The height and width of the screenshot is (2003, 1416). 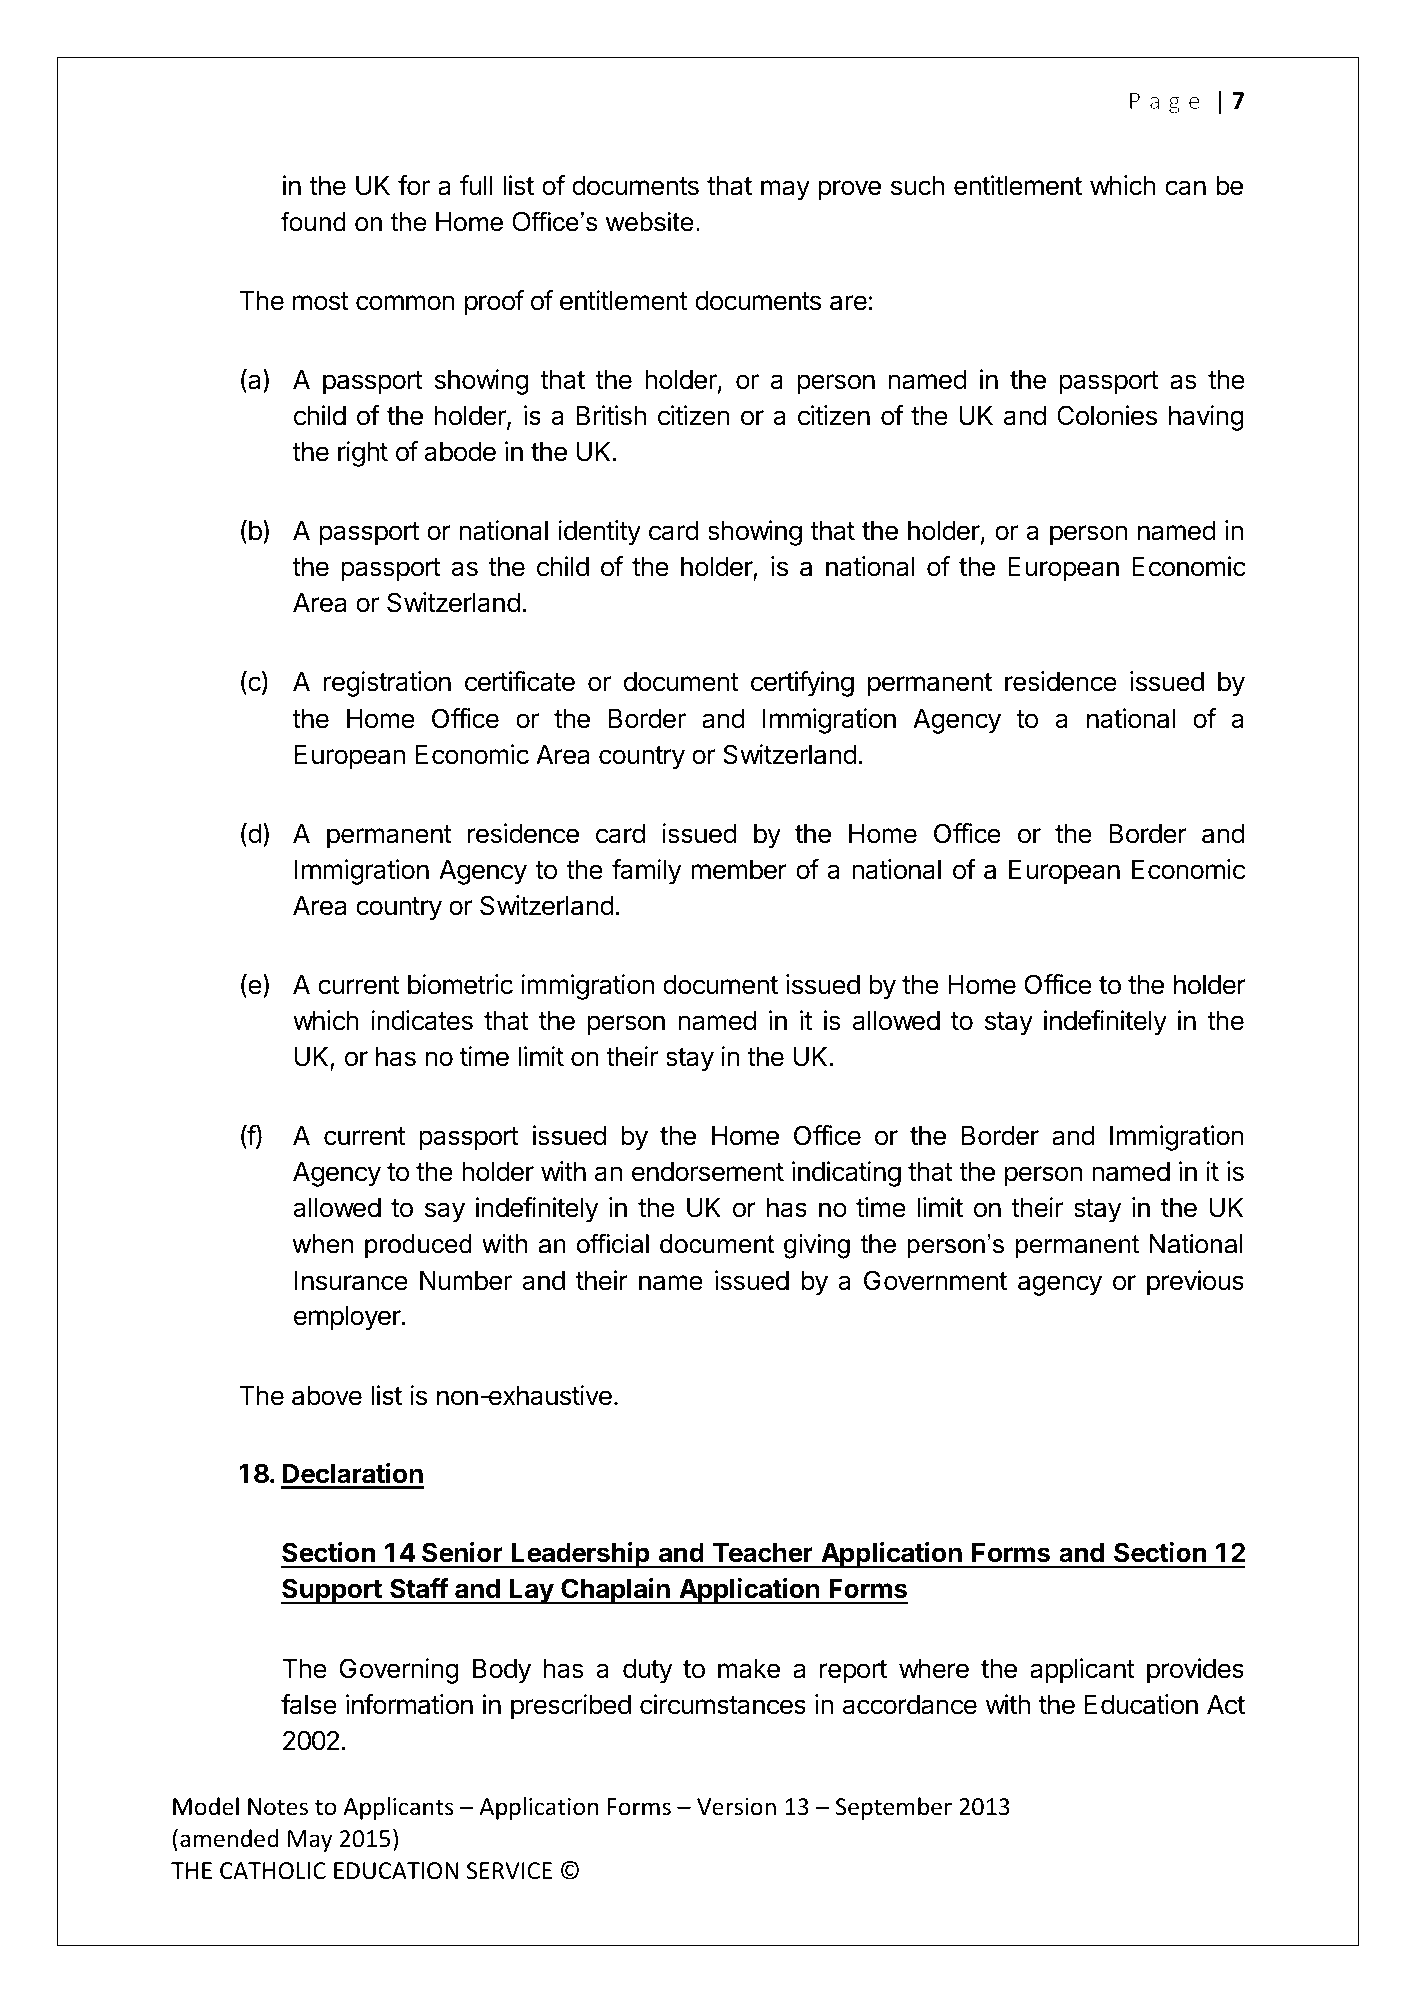 What do you see at coordinates (763, 1553) in the screenshot?
I see `Teacher` at bounding box center [763, 1553].
